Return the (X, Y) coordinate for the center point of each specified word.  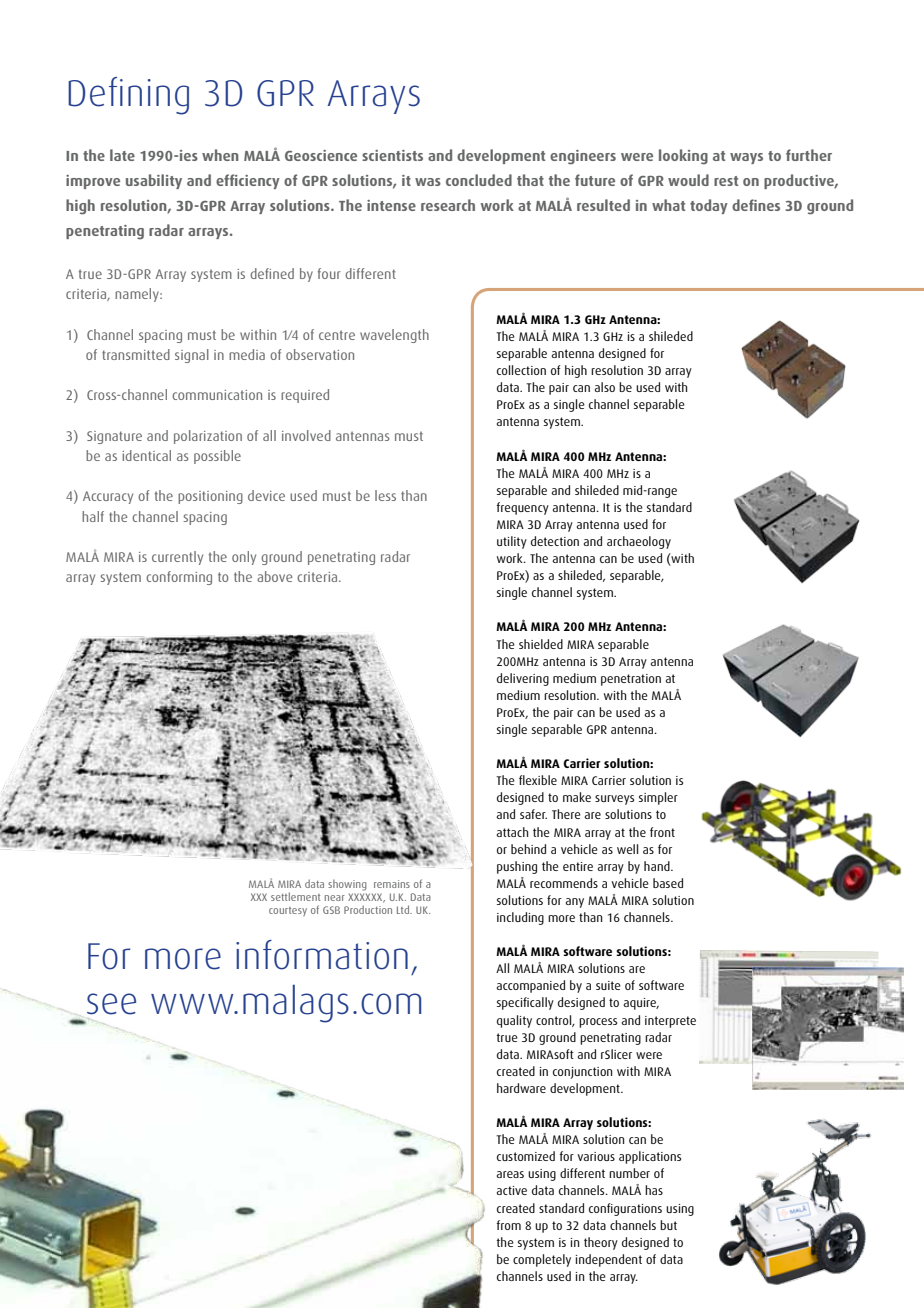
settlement (295, 896)
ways (746, 158)
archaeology (639, 542)
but (668, 1225)
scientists (392, 155)
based (668, 883)
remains (392, 884)
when (220, 155)
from (508, 1225)
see (111, 1004)
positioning (210, 497)
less (385, 495)
